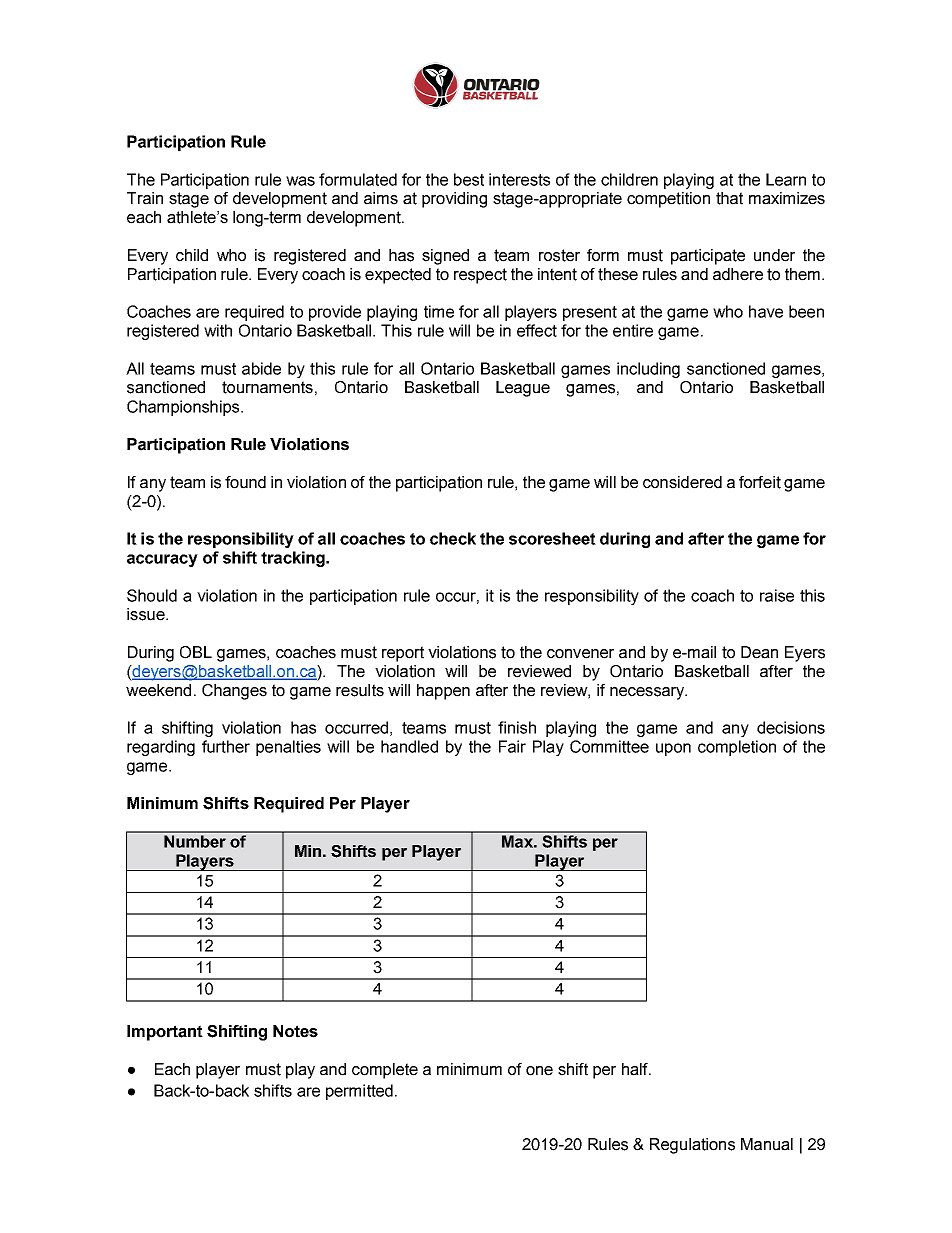 The height and width of the screenshot is (1233, 952). What do you see at coordinates (523, 389) in the screenshot?
I see `League` at bounding box center [523, 389].
